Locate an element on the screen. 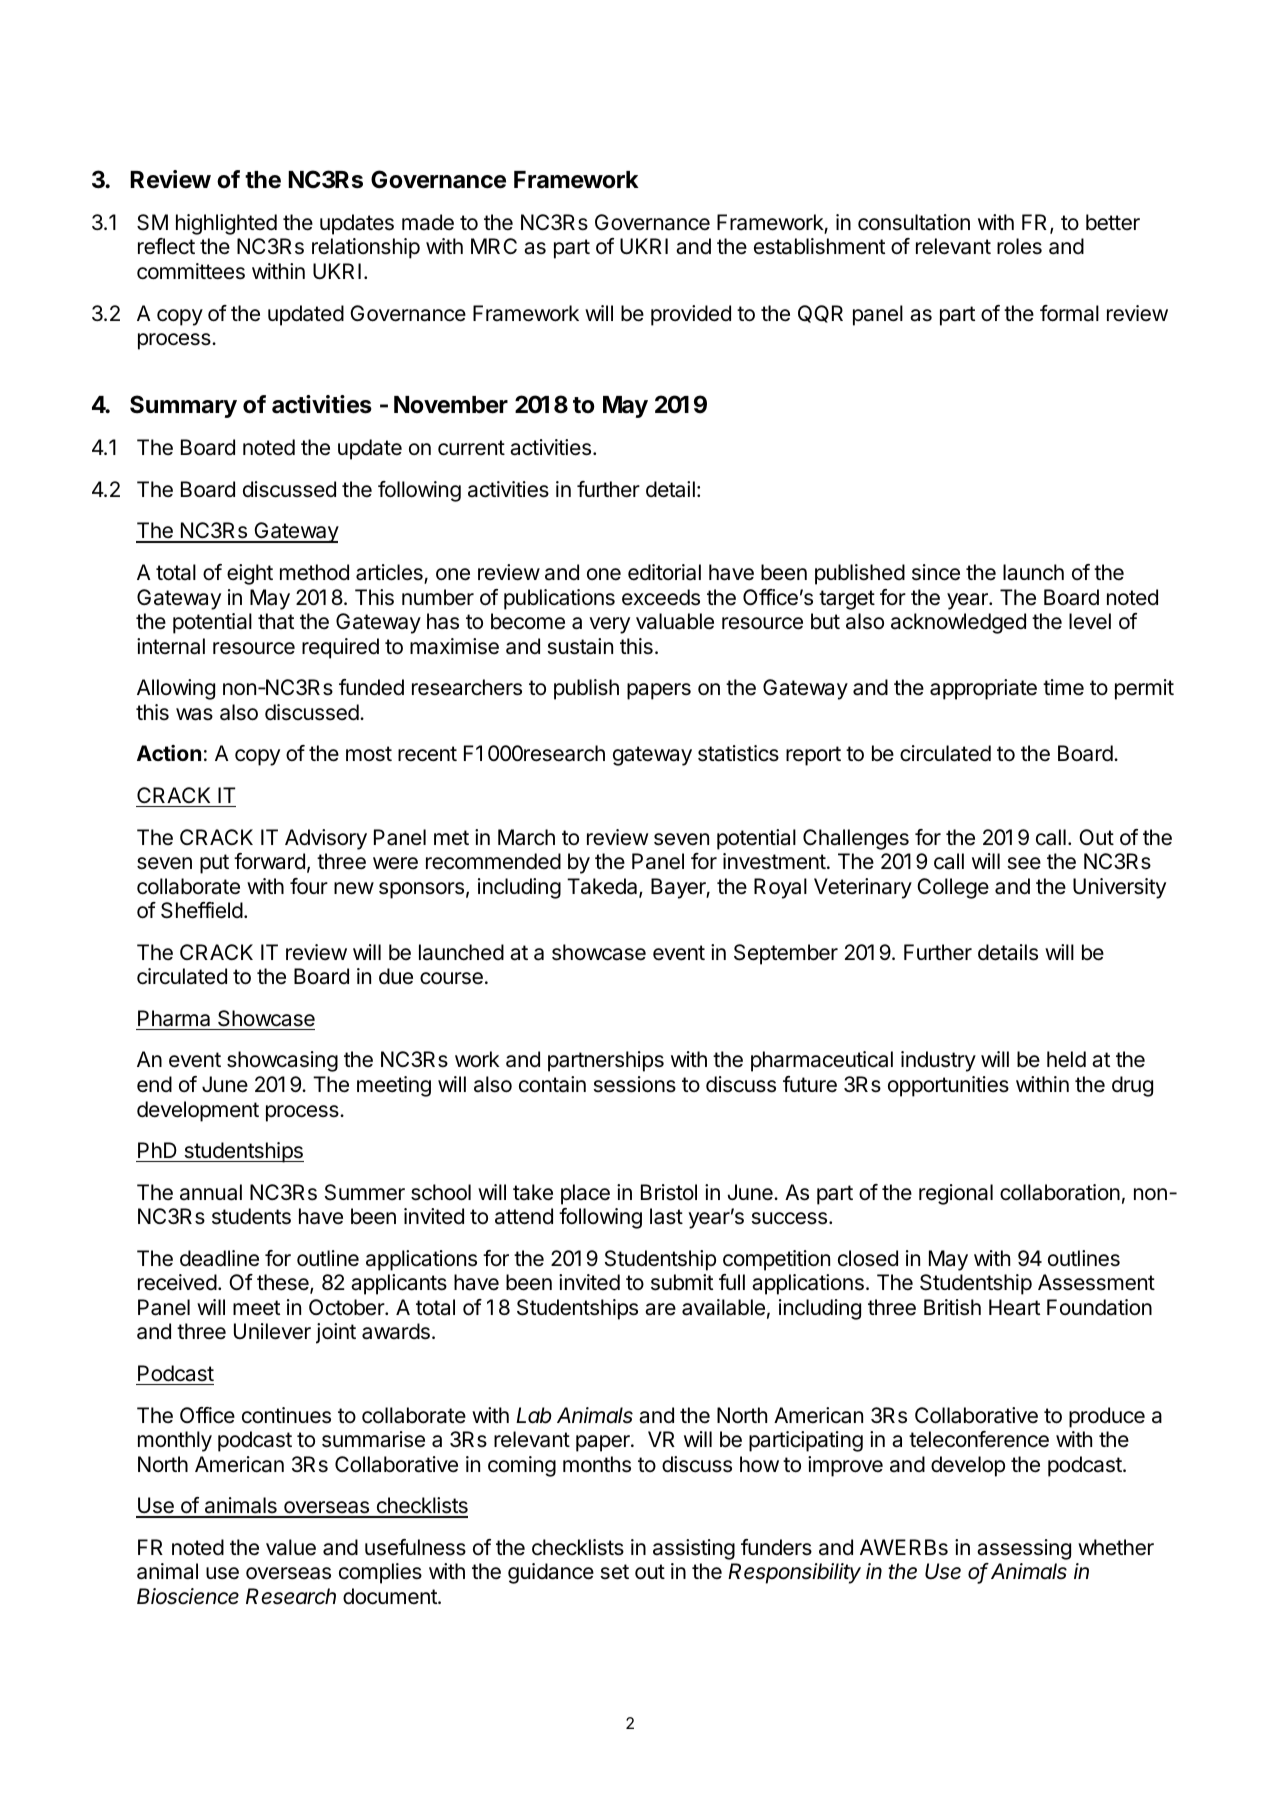 The width and height of the screenshot is (1270, 1796). four is located at coordinates (309, 886).
